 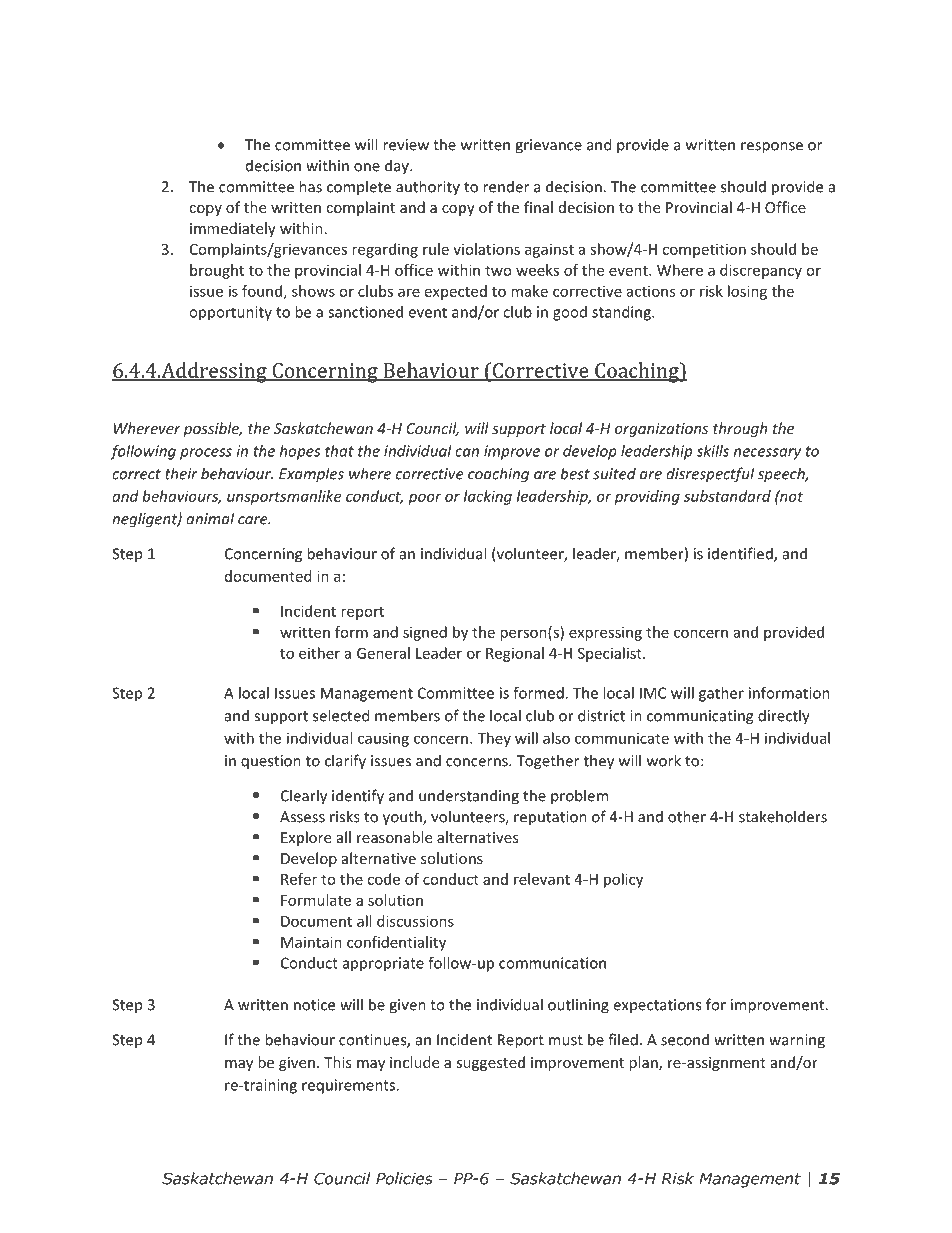 I want to click on reputation, so click(x=550, y=818).
